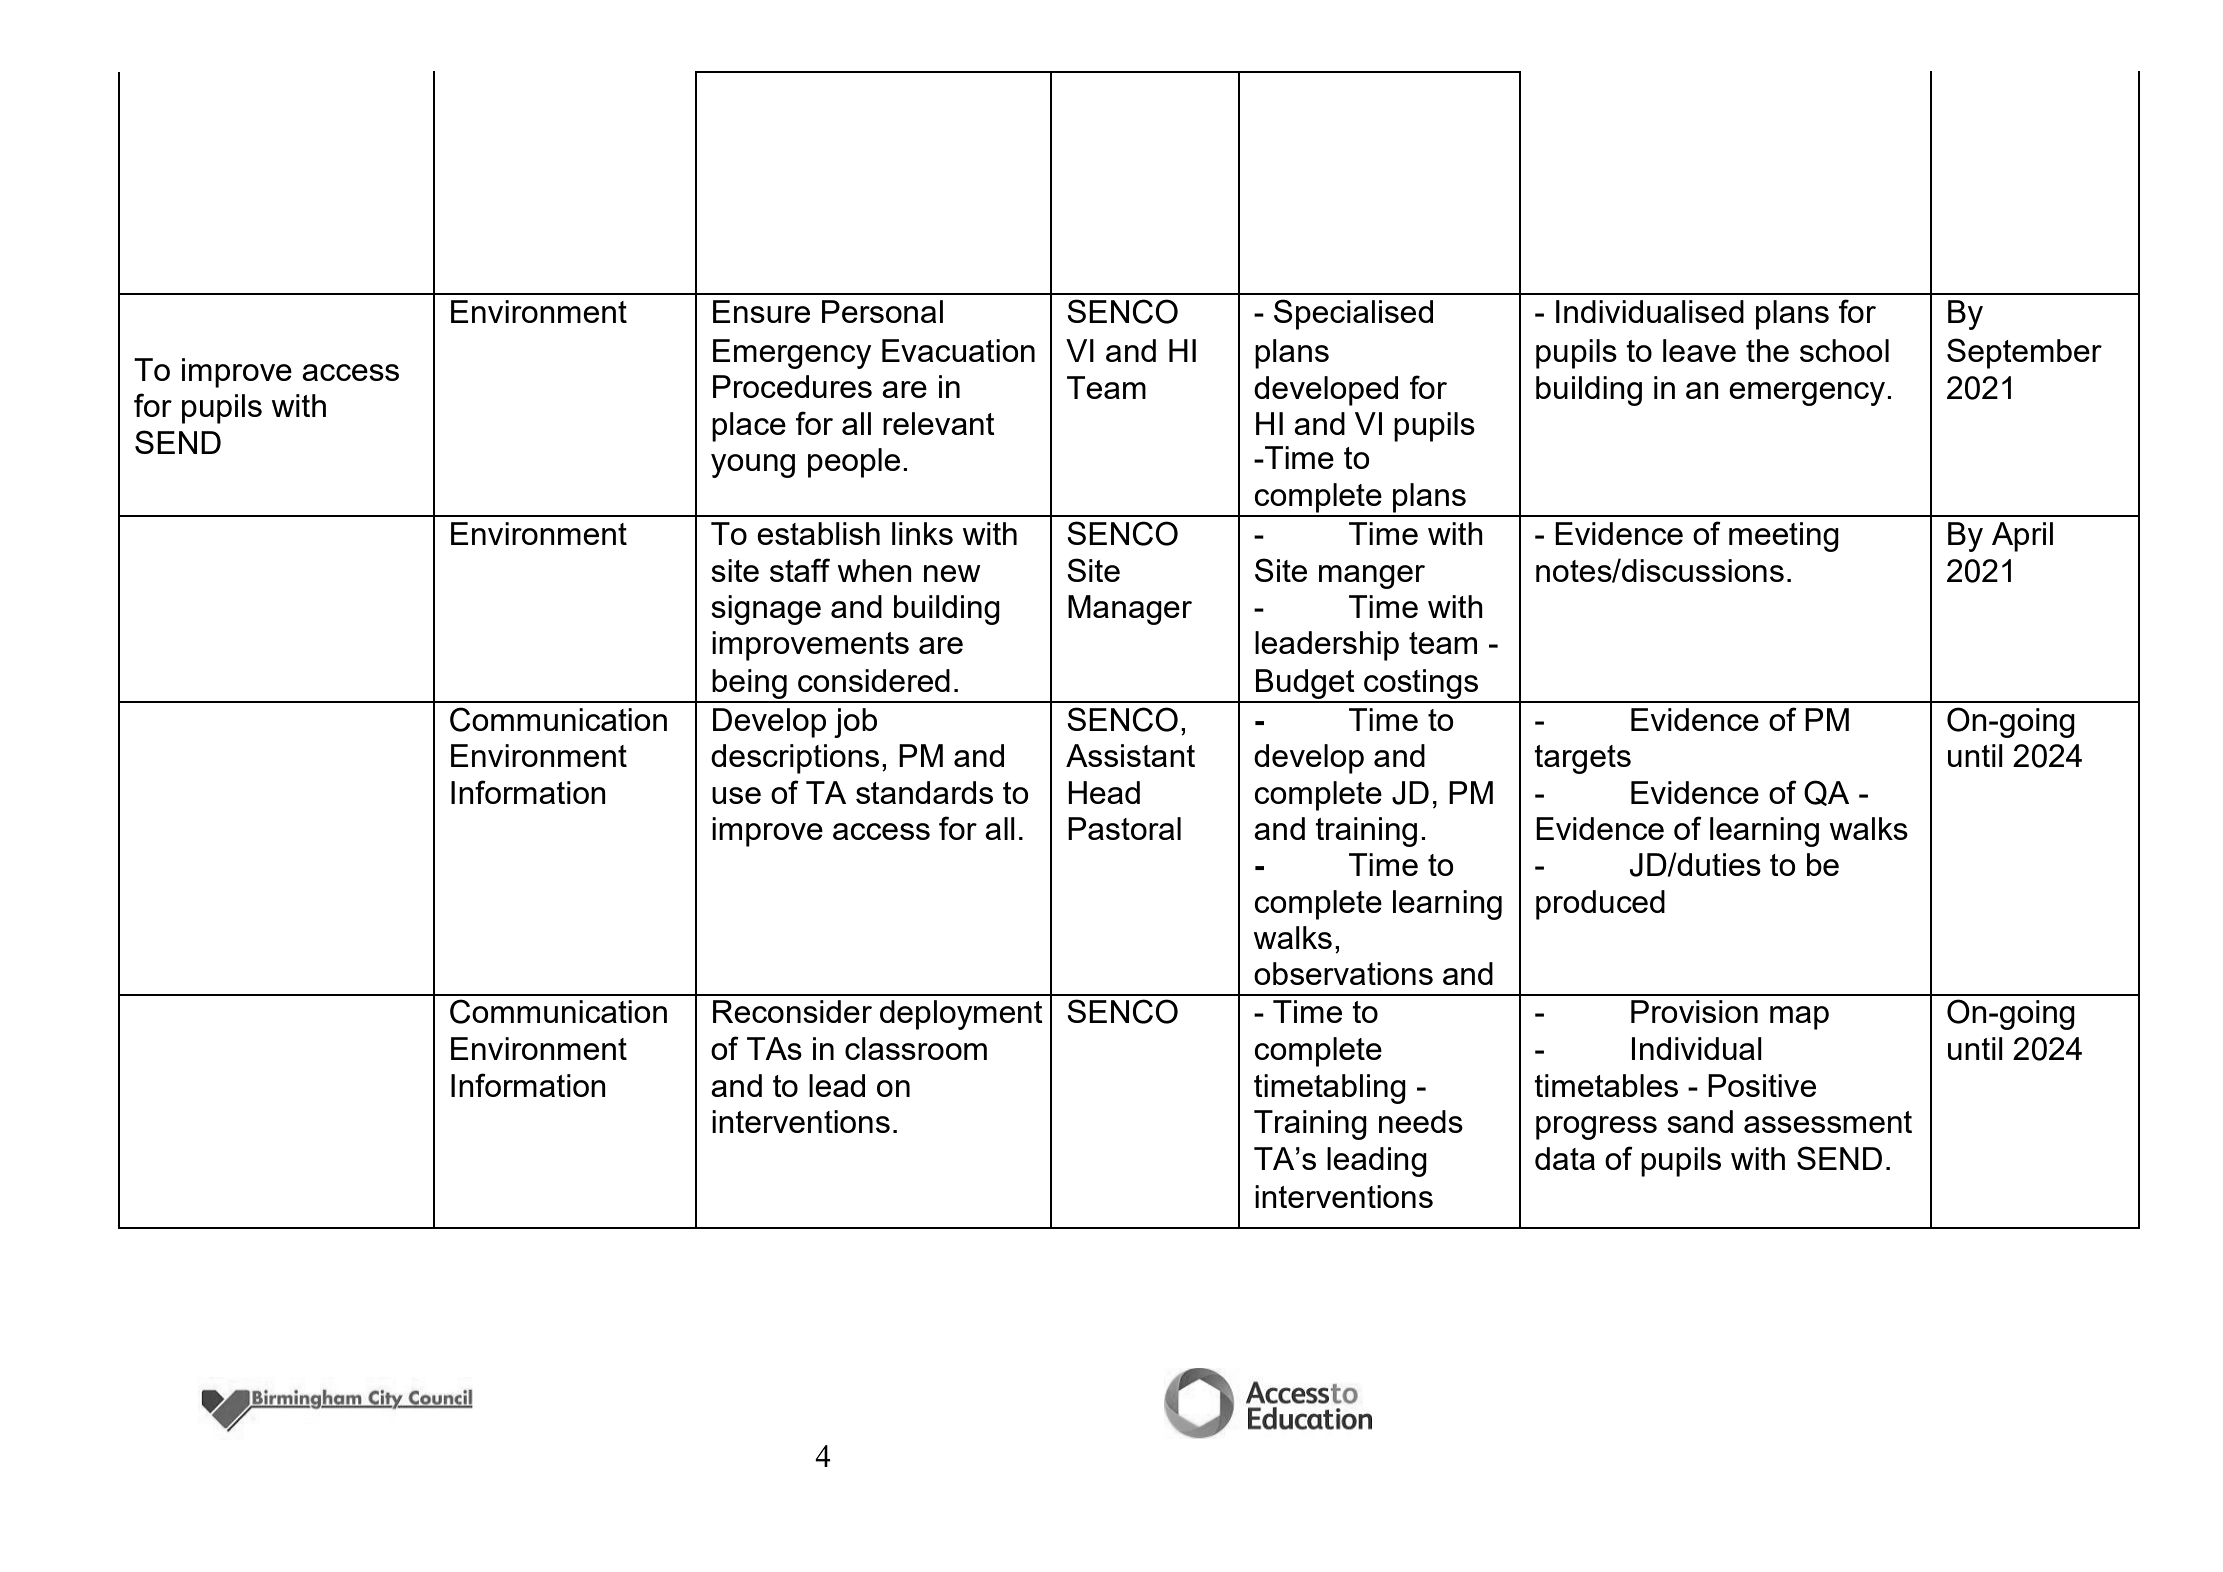 The height and width of the screenshot is (1572, 2223). What do you see at coordinates (882, 311) in the screenshot?
I see `Personal` at bounding box center [882, 311].
